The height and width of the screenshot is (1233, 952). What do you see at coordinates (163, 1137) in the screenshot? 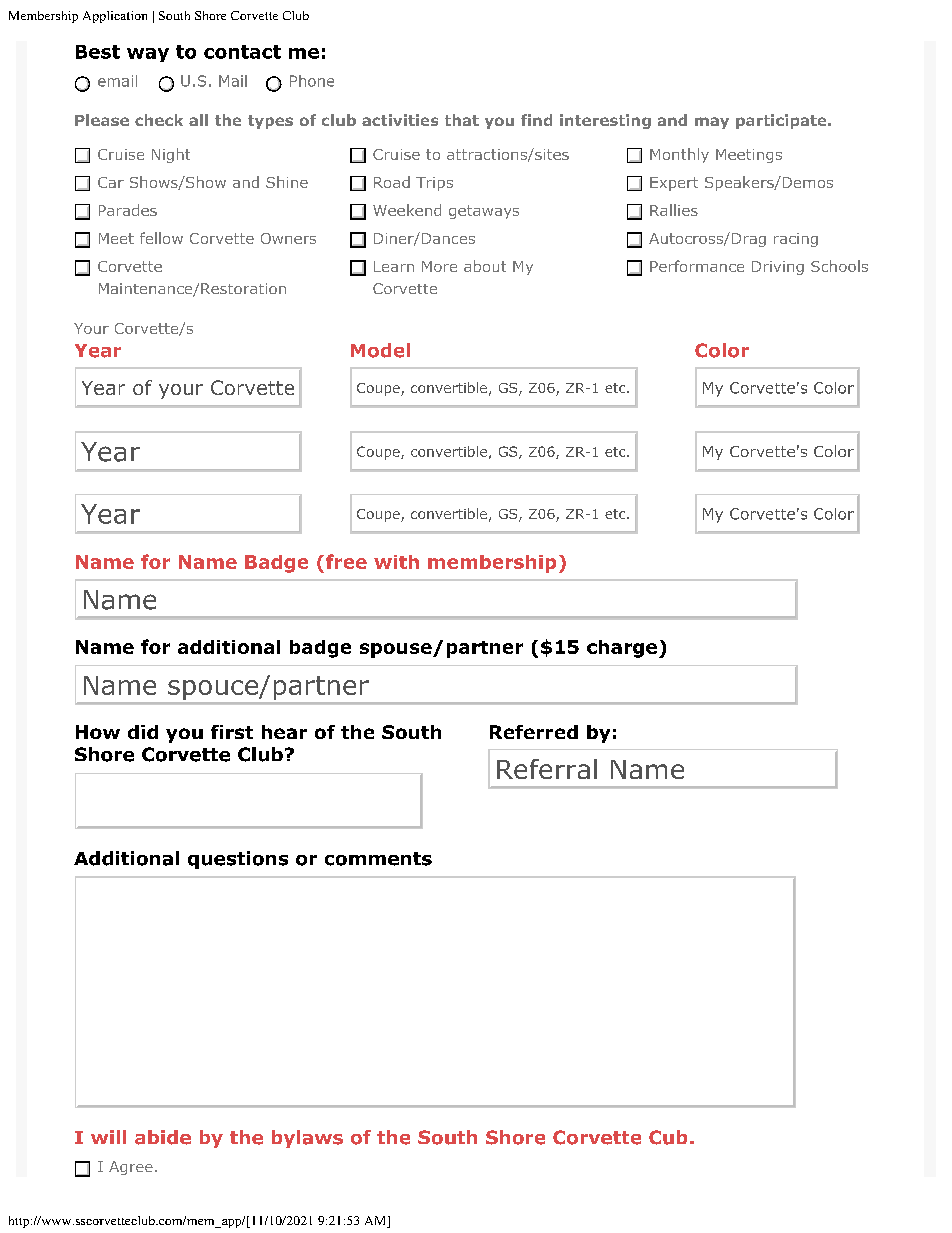
I see `abide` at bounding box center [163, 1137].
